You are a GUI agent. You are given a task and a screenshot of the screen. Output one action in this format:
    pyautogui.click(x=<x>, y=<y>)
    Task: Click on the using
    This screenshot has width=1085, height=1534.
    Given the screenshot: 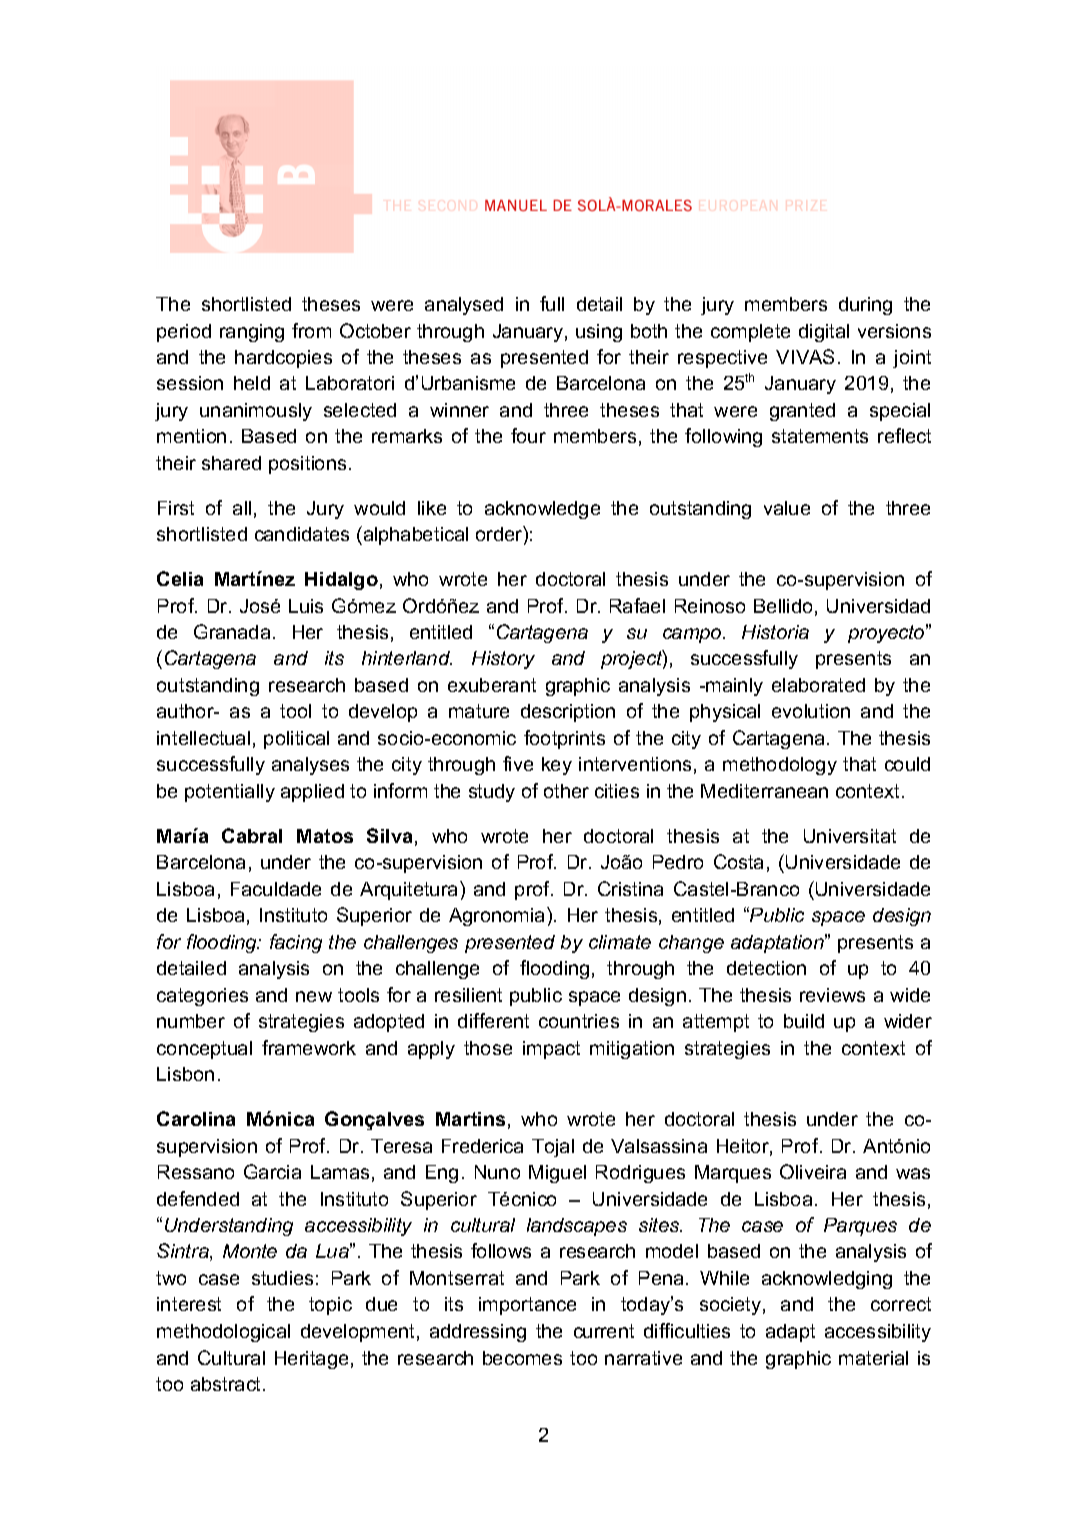 What is the action you would take?
    pyautogui.click(x=599, y=333)
